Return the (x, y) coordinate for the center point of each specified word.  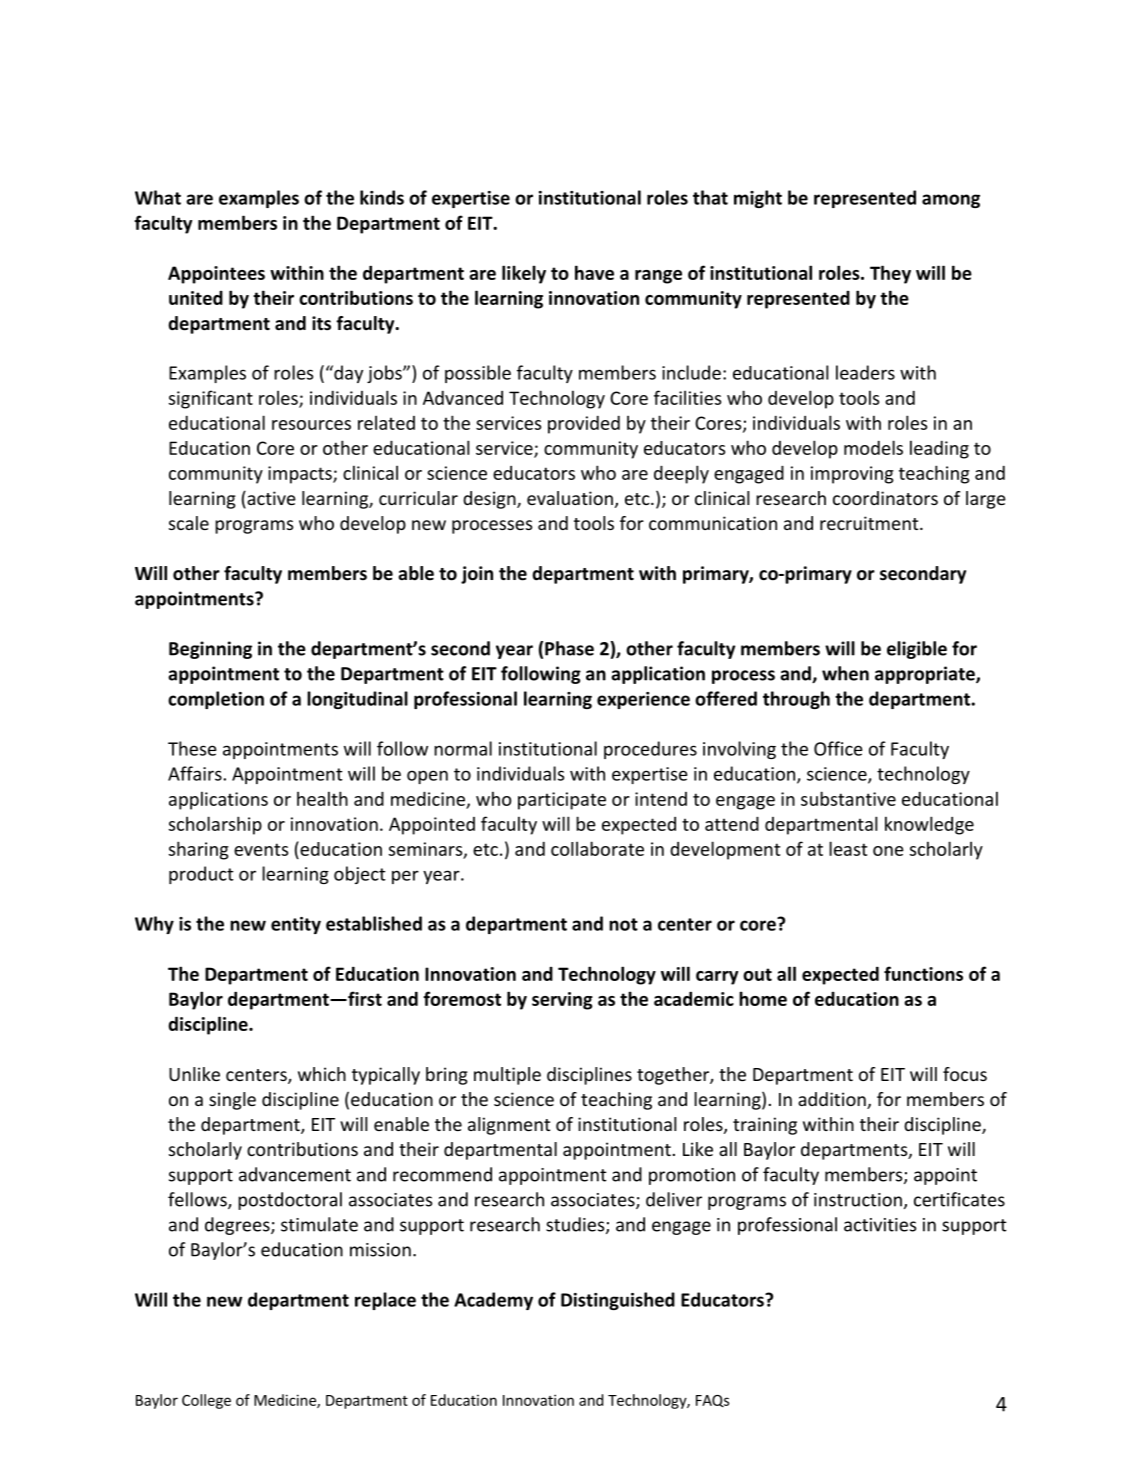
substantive (848, 798)
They (890, 274)
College (206, 1401)
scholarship (215, 825)
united (196, 298)
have (594, 272)
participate (562, 801)
